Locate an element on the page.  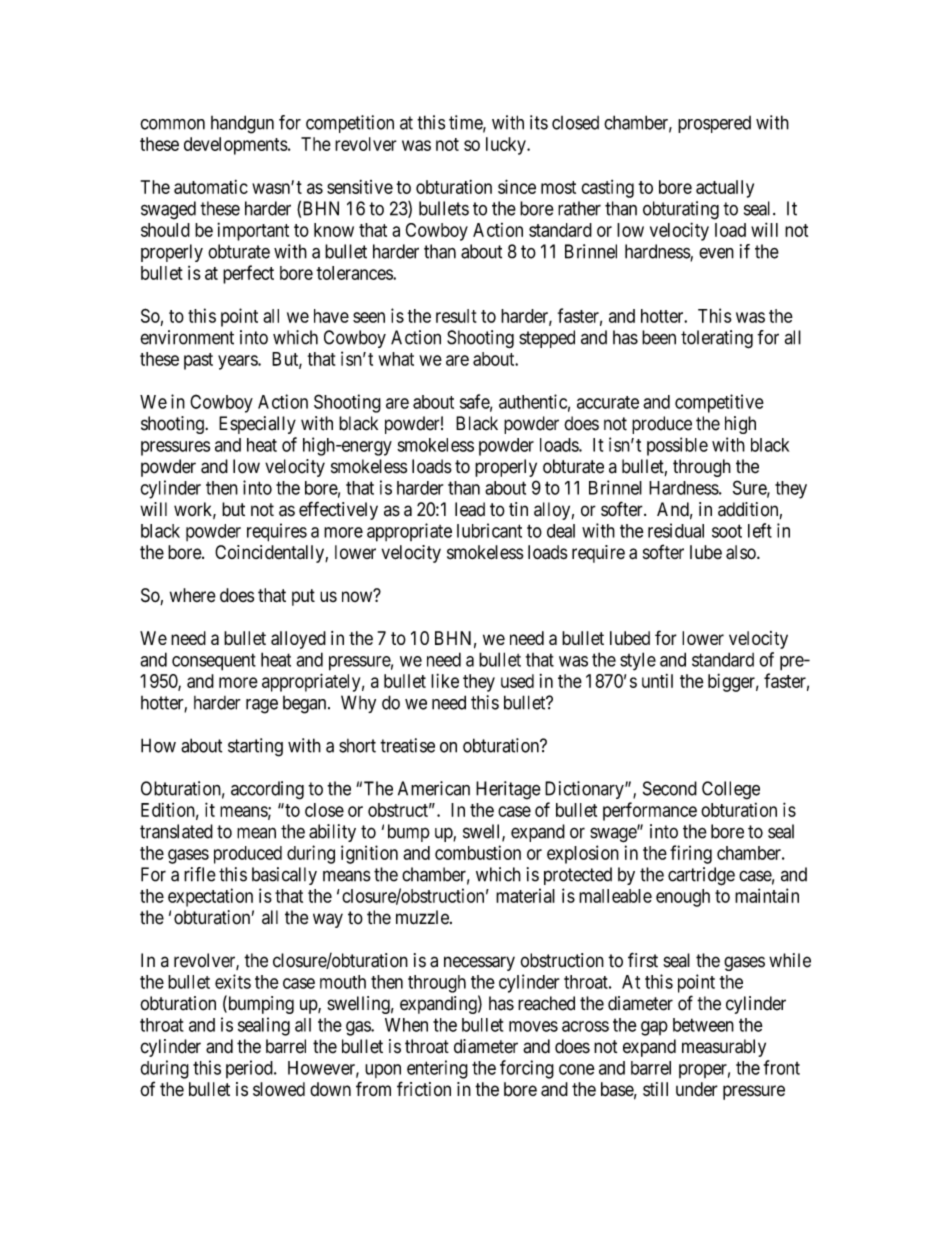
period is located at coordinates (250, 1069).
